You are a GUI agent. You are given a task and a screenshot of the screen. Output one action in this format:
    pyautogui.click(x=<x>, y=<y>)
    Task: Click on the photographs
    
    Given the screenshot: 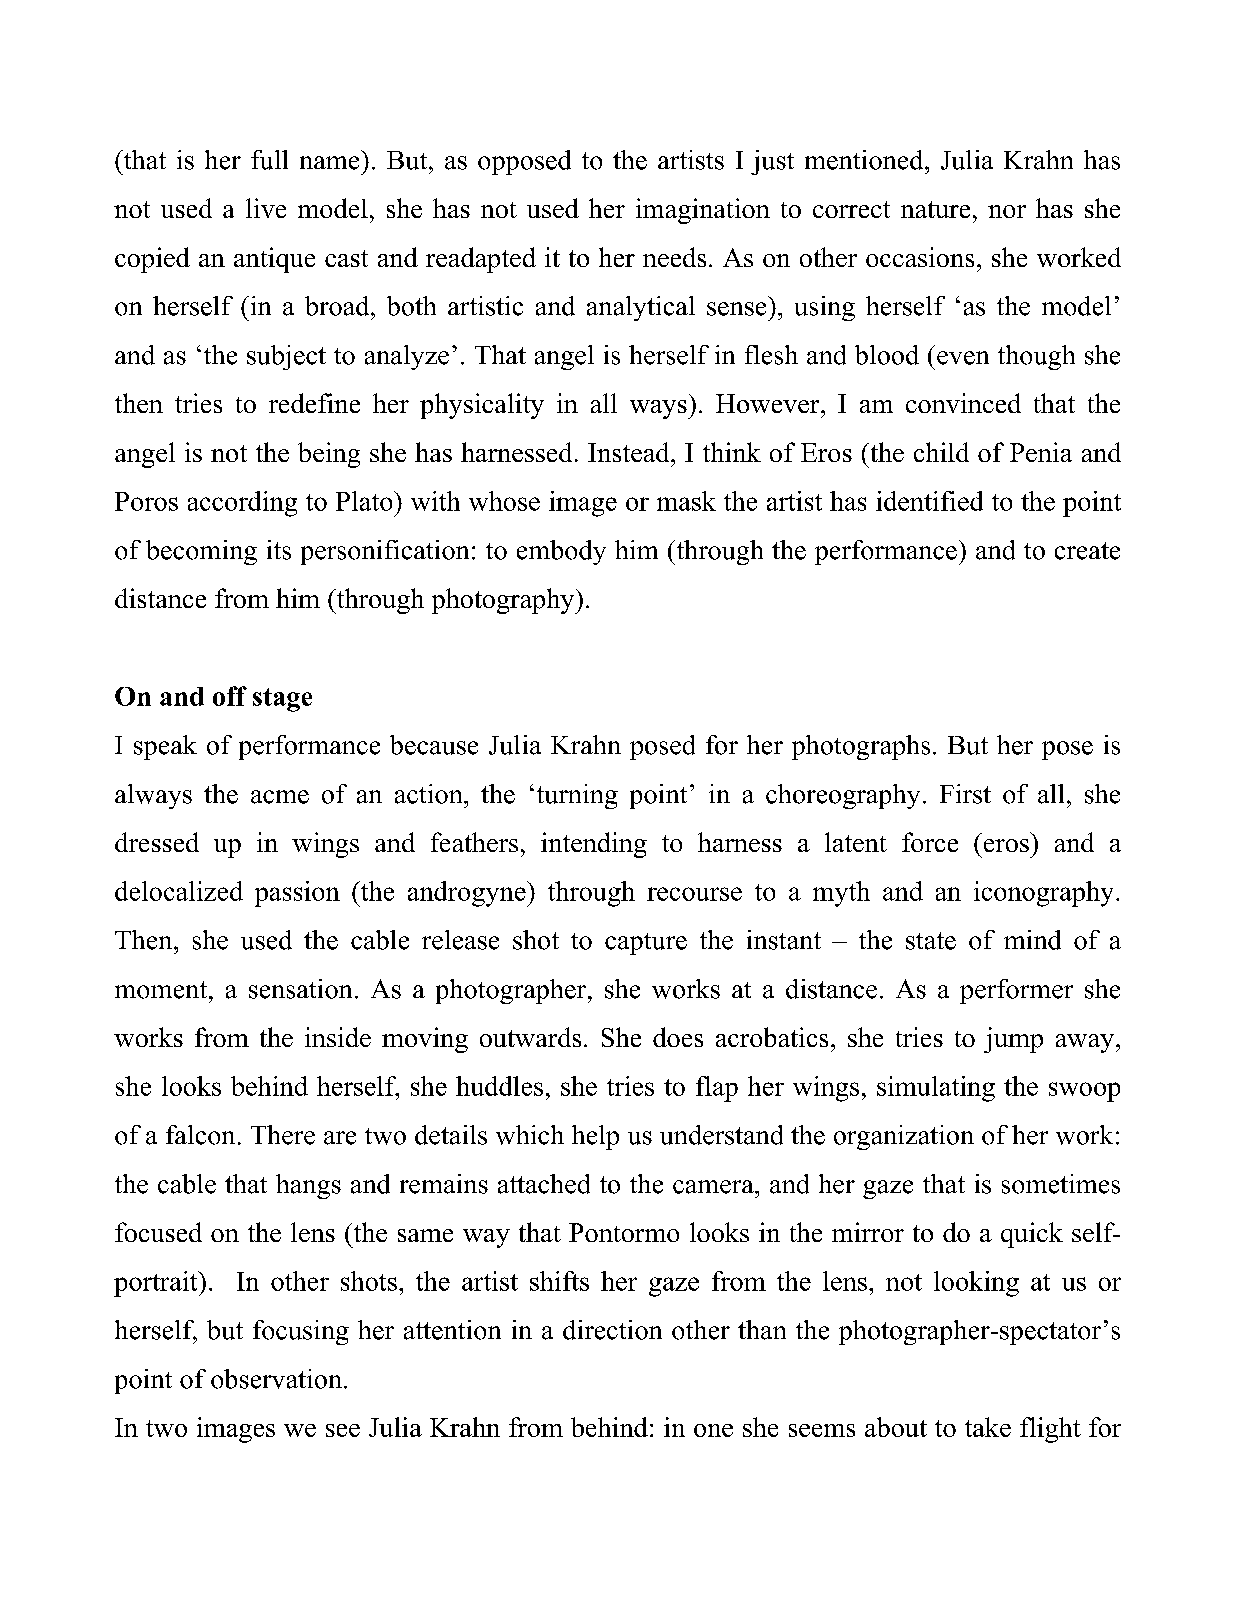 What is the action you would take?
    pyautogui.click(x=861, y=747)
